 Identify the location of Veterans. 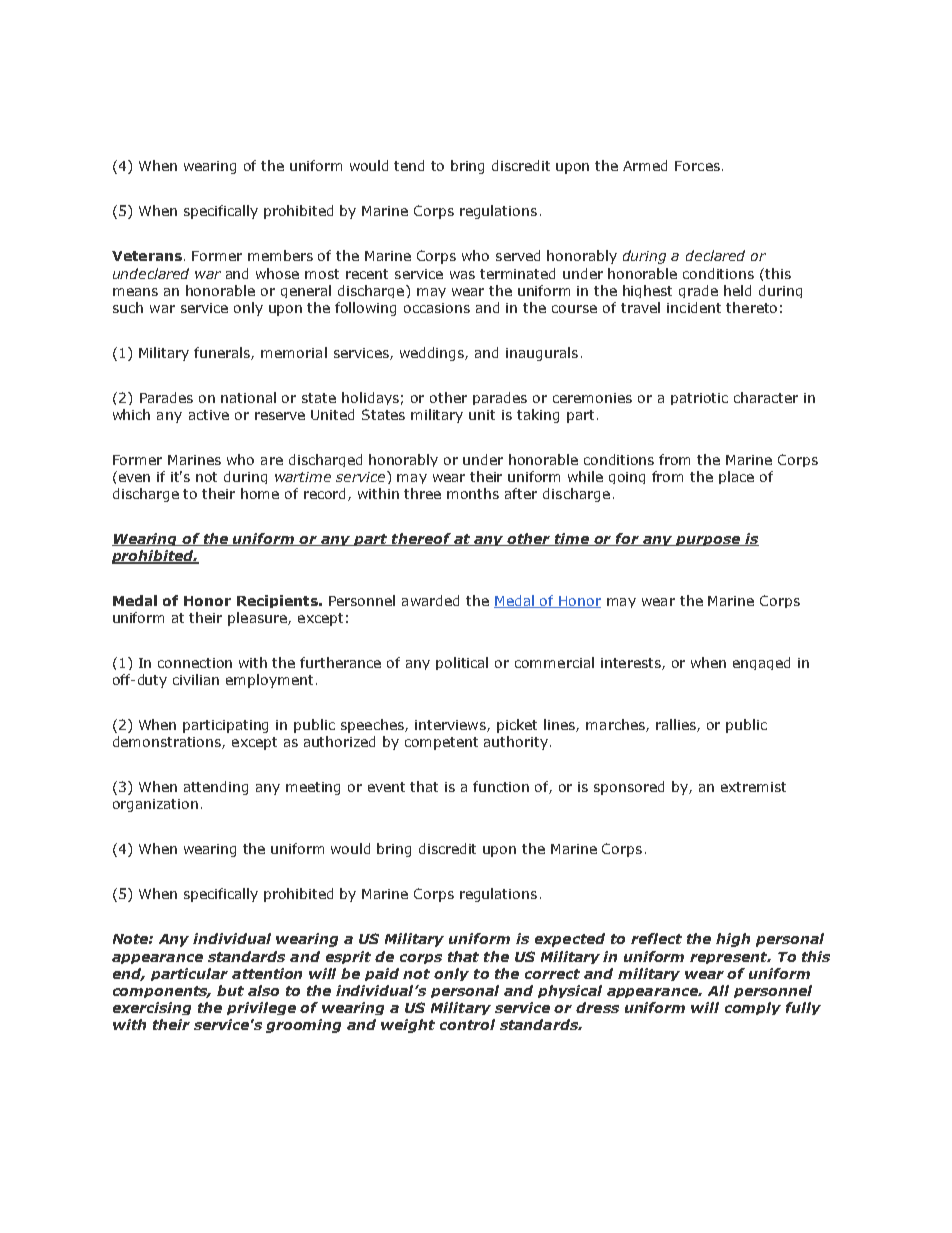
(147, 256).
